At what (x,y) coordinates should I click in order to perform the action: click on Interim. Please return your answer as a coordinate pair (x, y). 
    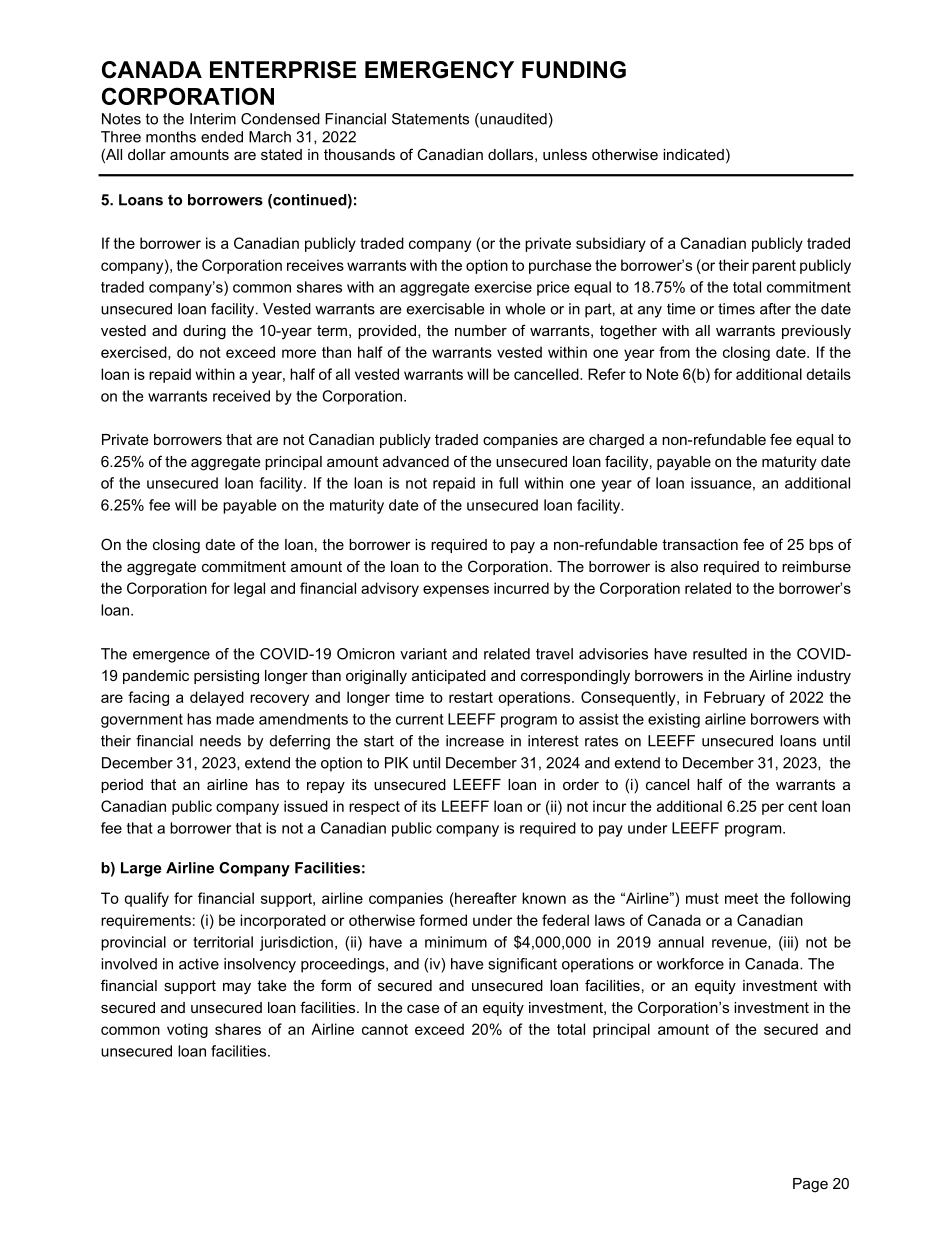
    Looking at the image, I should click on (213, 119).
